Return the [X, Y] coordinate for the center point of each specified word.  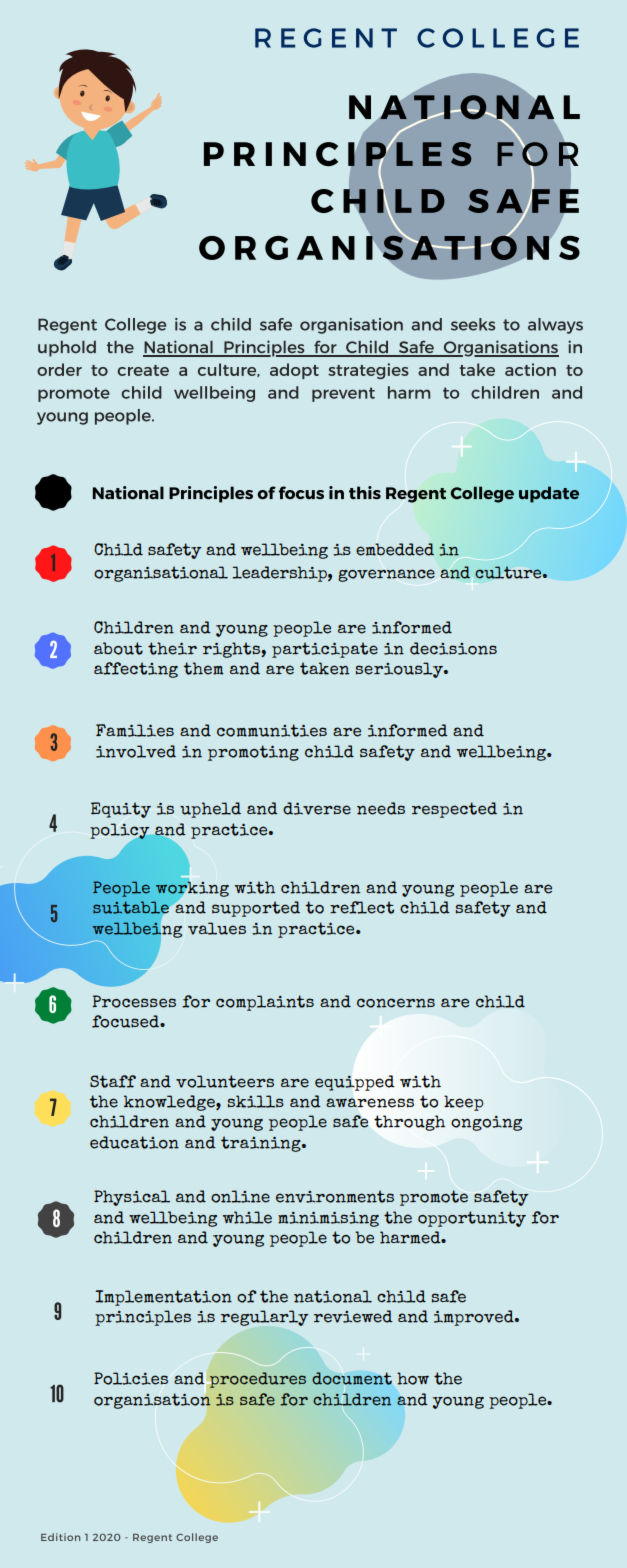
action [530, 369]
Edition [60, 1537]
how [413, 1378]
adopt [294, 371]
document [352, 1378]
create [143, 370]
